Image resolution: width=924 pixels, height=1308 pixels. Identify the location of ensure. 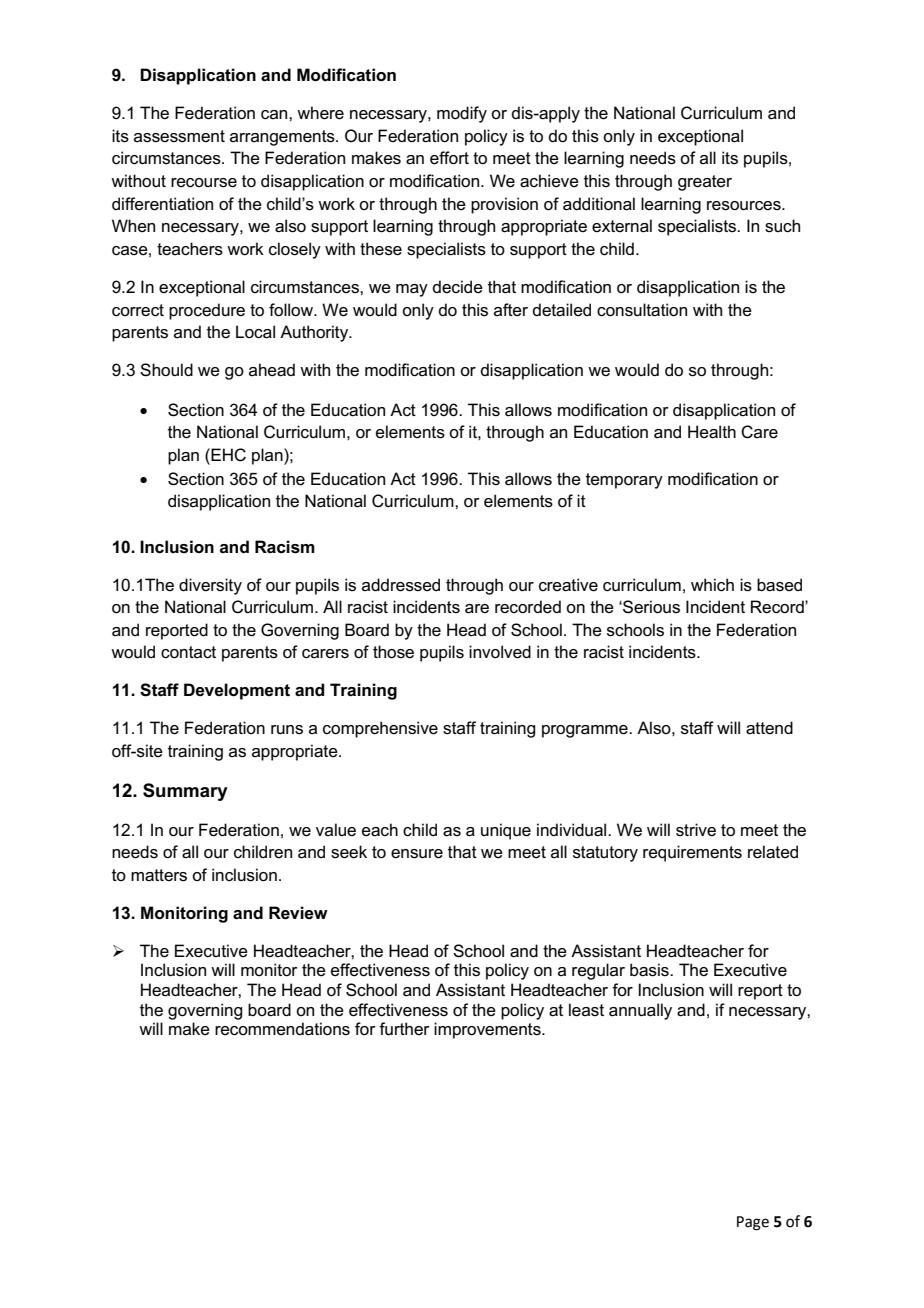
(417, 854).
